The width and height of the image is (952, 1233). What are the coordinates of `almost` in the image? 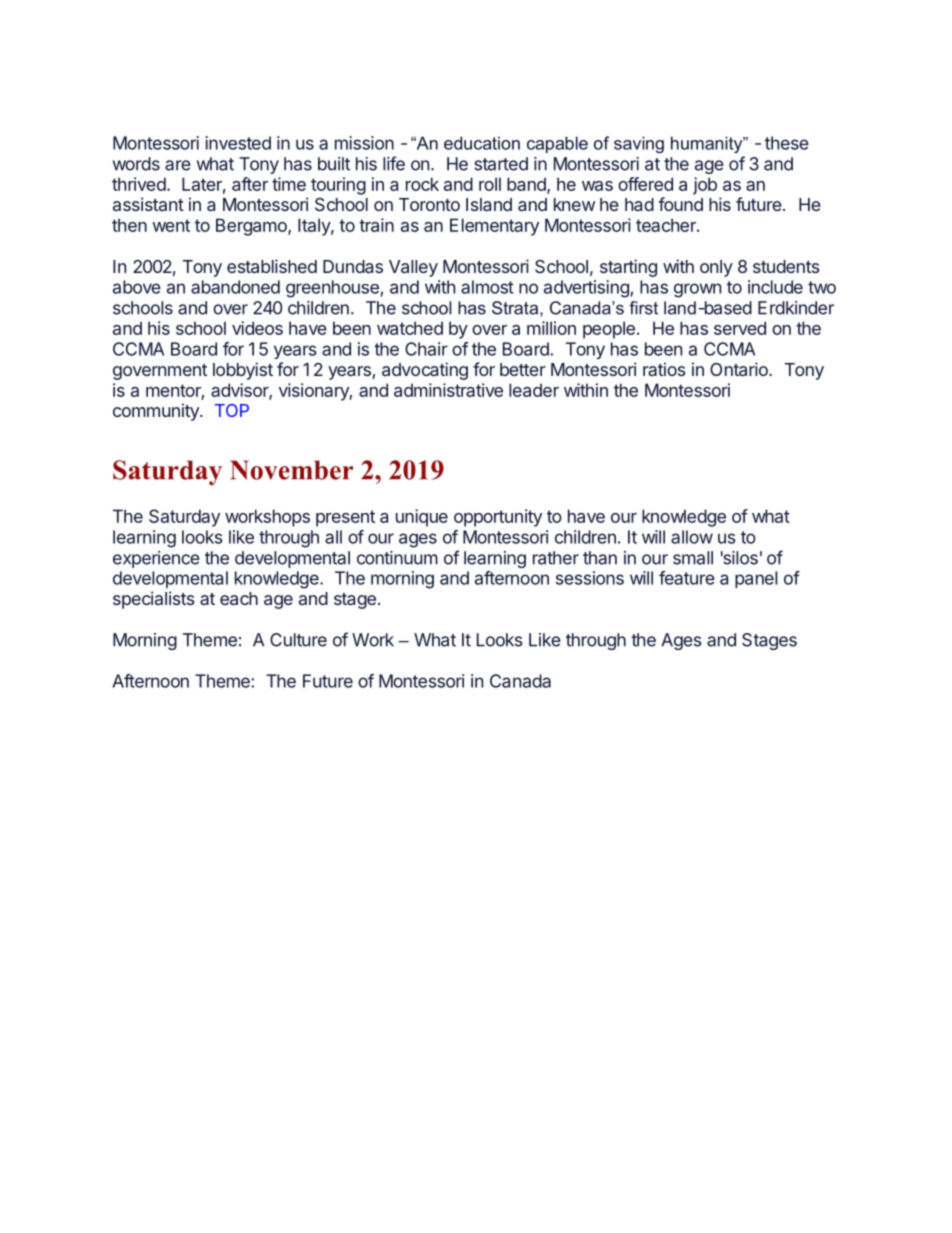 It's located at (487, 287).
